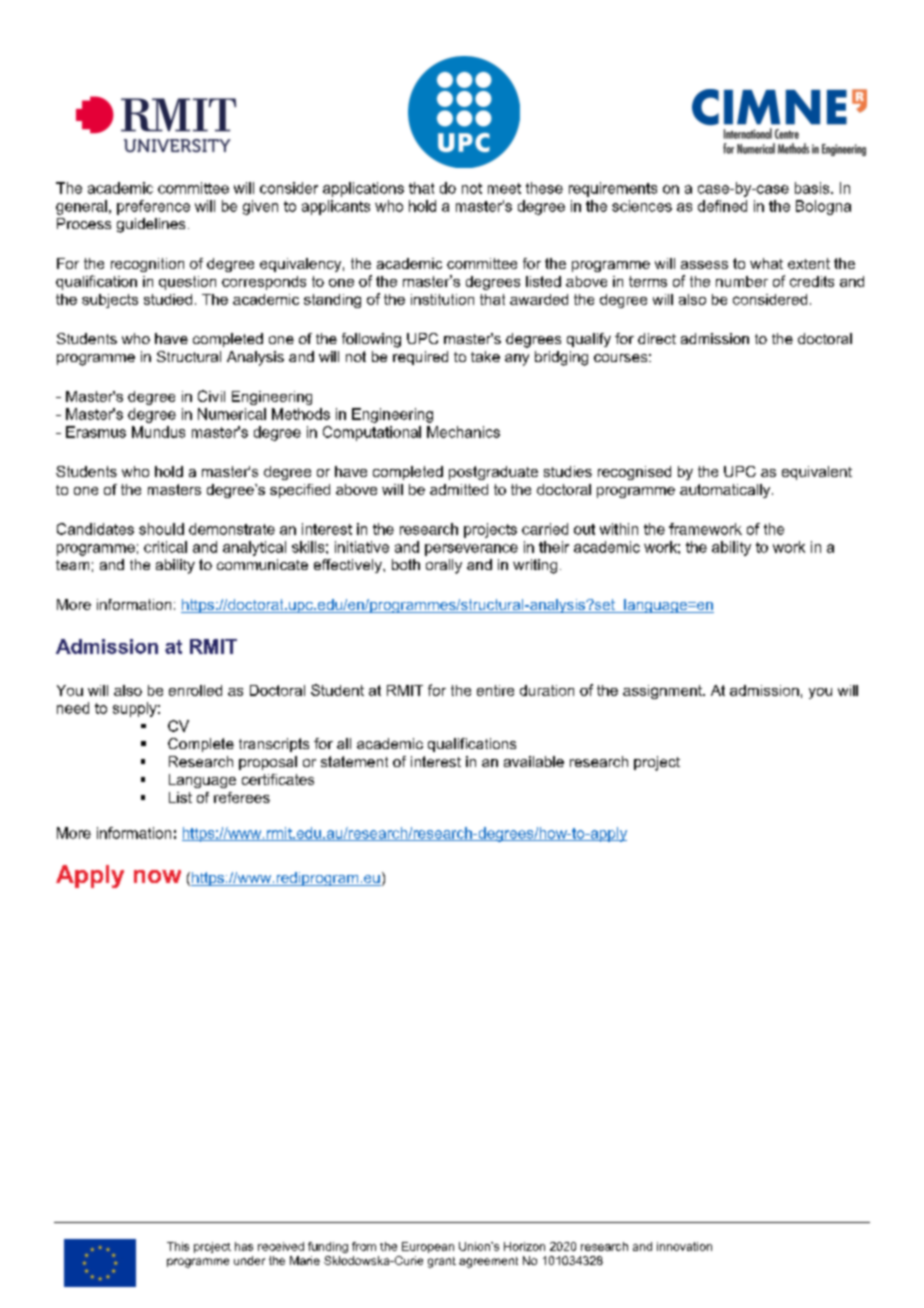 The width and height of the screenshot is (924, 1308). Describe the element at coordinates (722, 206) in the screenshot. I see `defined` at that location.
